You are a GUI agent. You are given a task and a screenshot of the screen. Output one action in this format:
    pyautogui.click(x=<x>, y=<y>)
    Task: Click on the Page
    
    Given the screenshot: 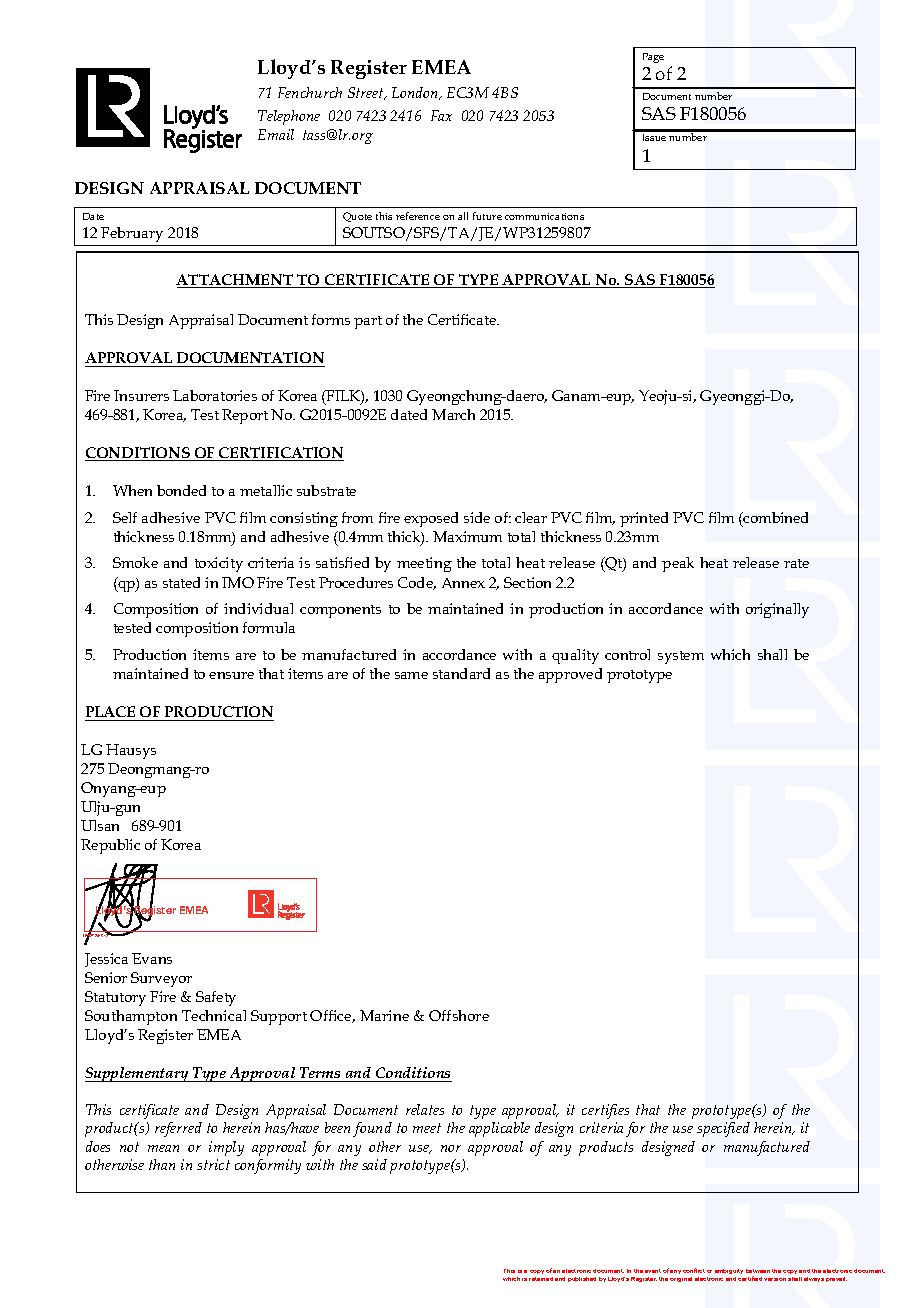 What is the action you would take?
    pyautogui.click(x=653, y=58)
